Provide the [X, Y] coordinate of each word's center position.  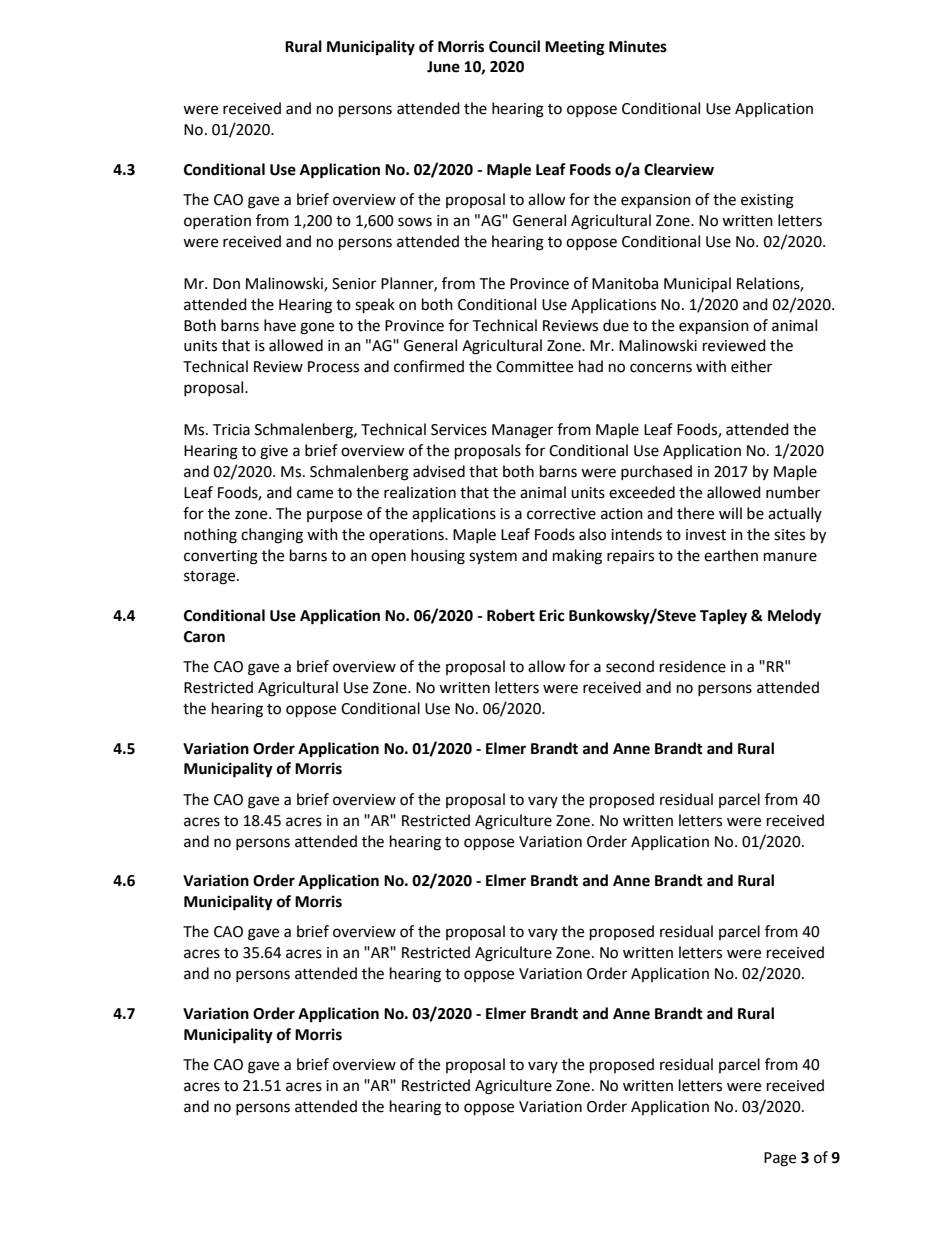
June [443, 67]
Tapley [723, 617]
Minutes [638, 46]
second [630, 666]
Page [780, 1159]
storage [211, 578]
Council [514, 46]
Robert [511, 615]
